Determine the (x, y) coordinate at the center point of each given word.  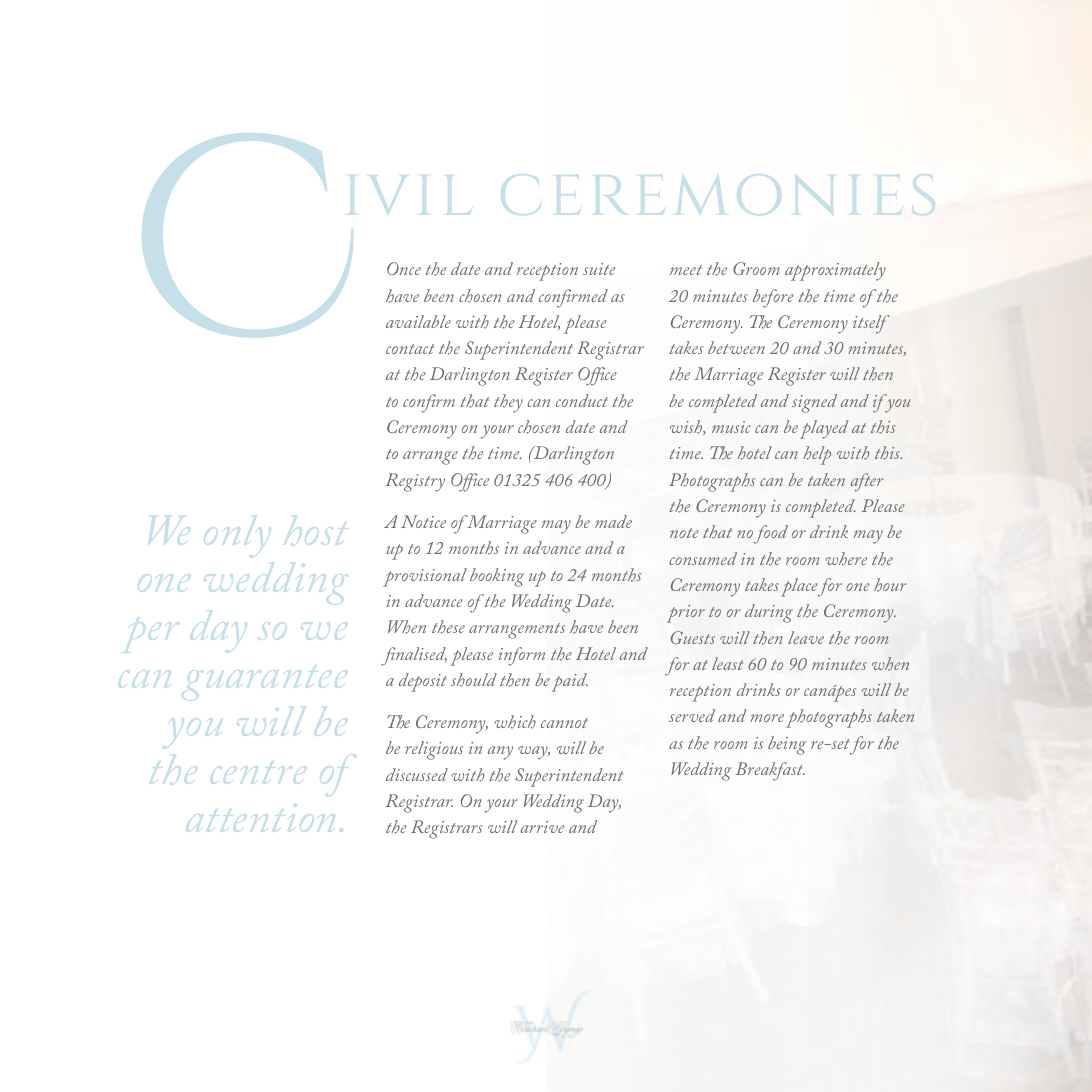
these (448, 627)
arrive (542, 827)
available (418, 321)
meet (686, 270)
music (731, 427)
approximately (835, 271)
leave (806, 637)
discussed (417, 774)
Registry (415, 482)
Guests (693, 637)
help (817, 455)
